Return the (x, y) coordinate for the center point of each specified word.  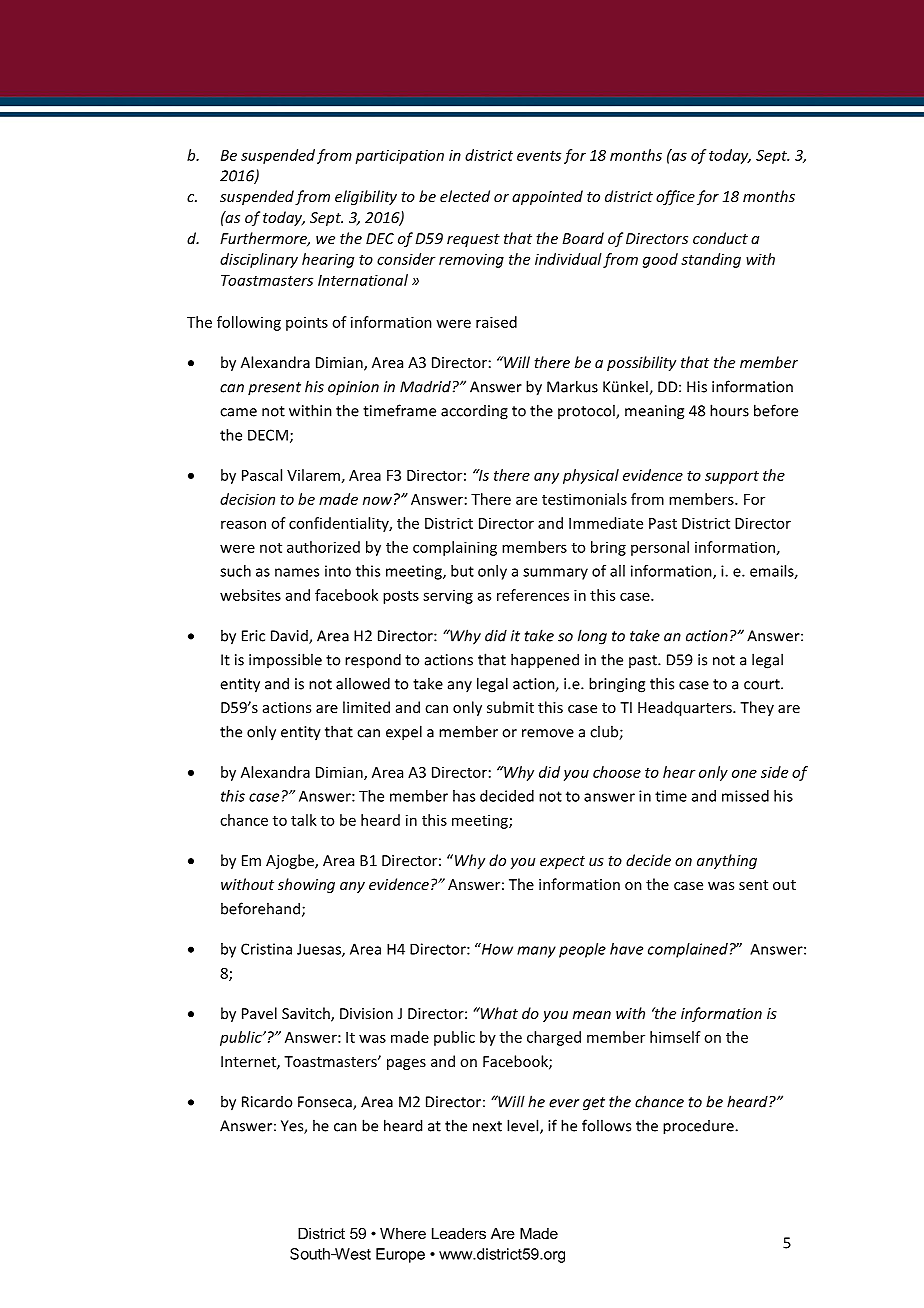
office (675, 197)
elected (465, 196)
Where (403, 1233)
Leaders (459, 1233)
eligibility (366, 197)
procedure (699, 1127)
